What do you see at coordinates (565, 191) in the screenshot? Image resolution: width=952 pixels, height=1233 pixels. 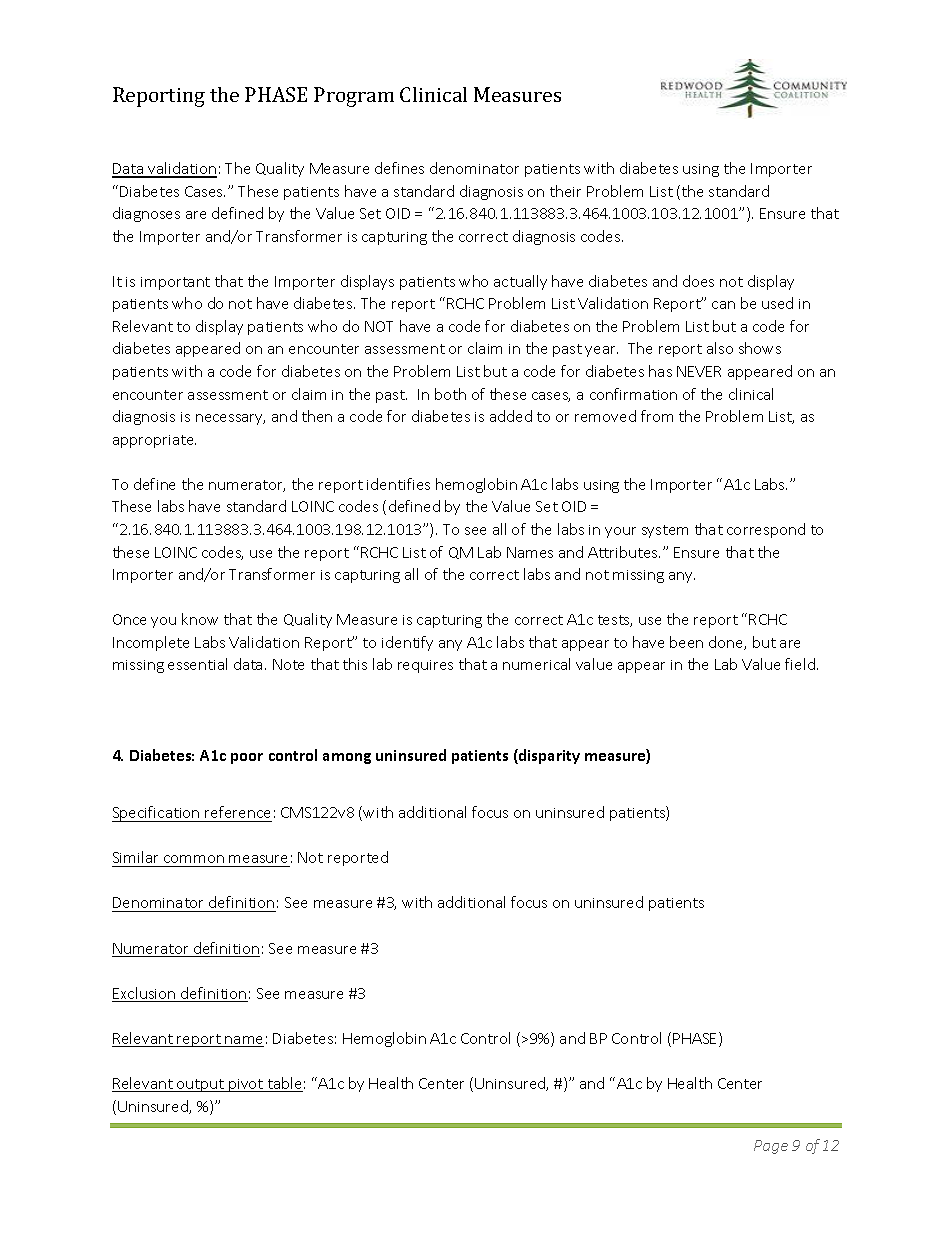 I see `their` at bounding box center [565, 191].
